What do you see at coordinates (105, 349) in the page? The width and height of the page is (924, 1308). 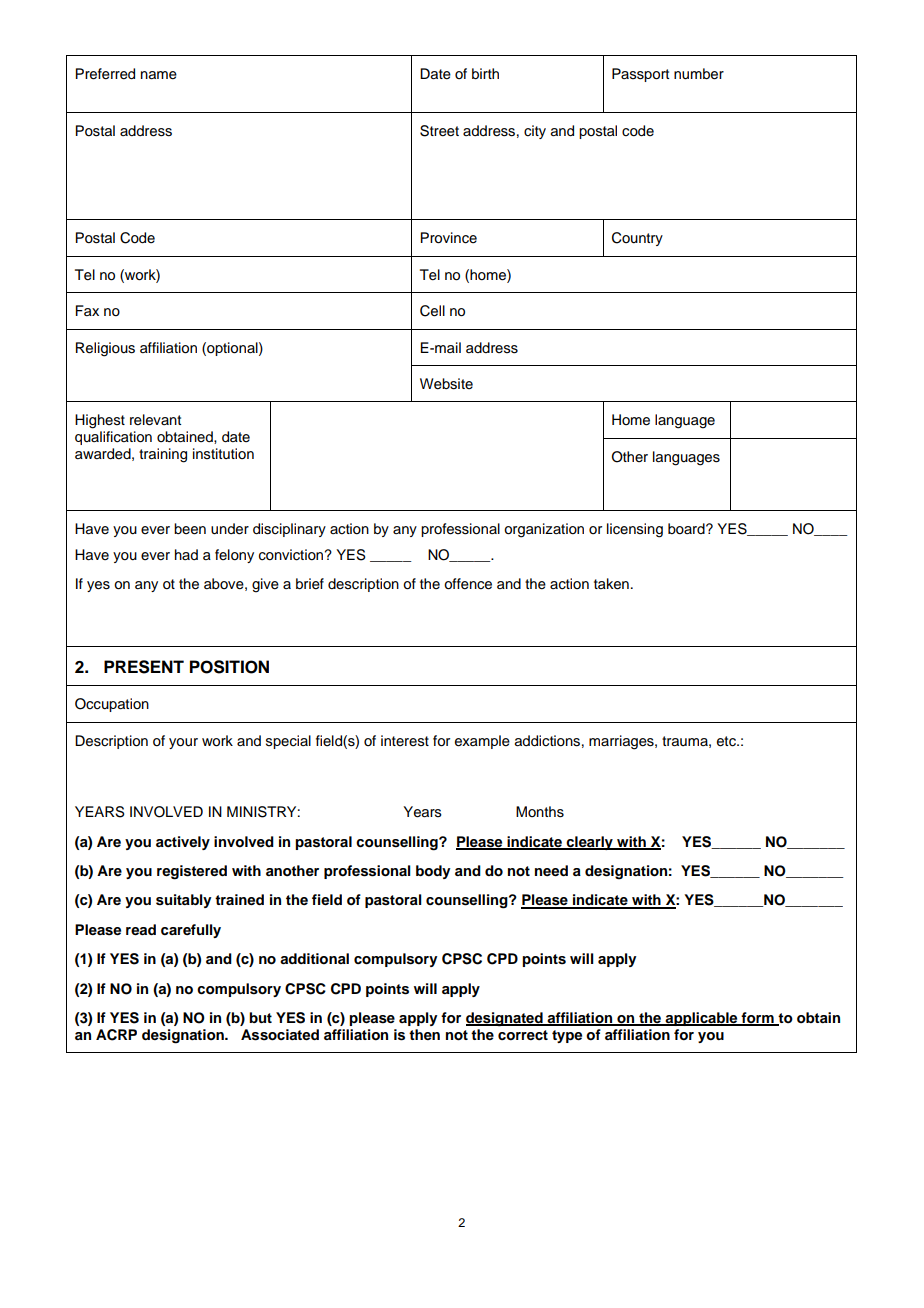 I see `Religious` at bounding box center [105, 349].
